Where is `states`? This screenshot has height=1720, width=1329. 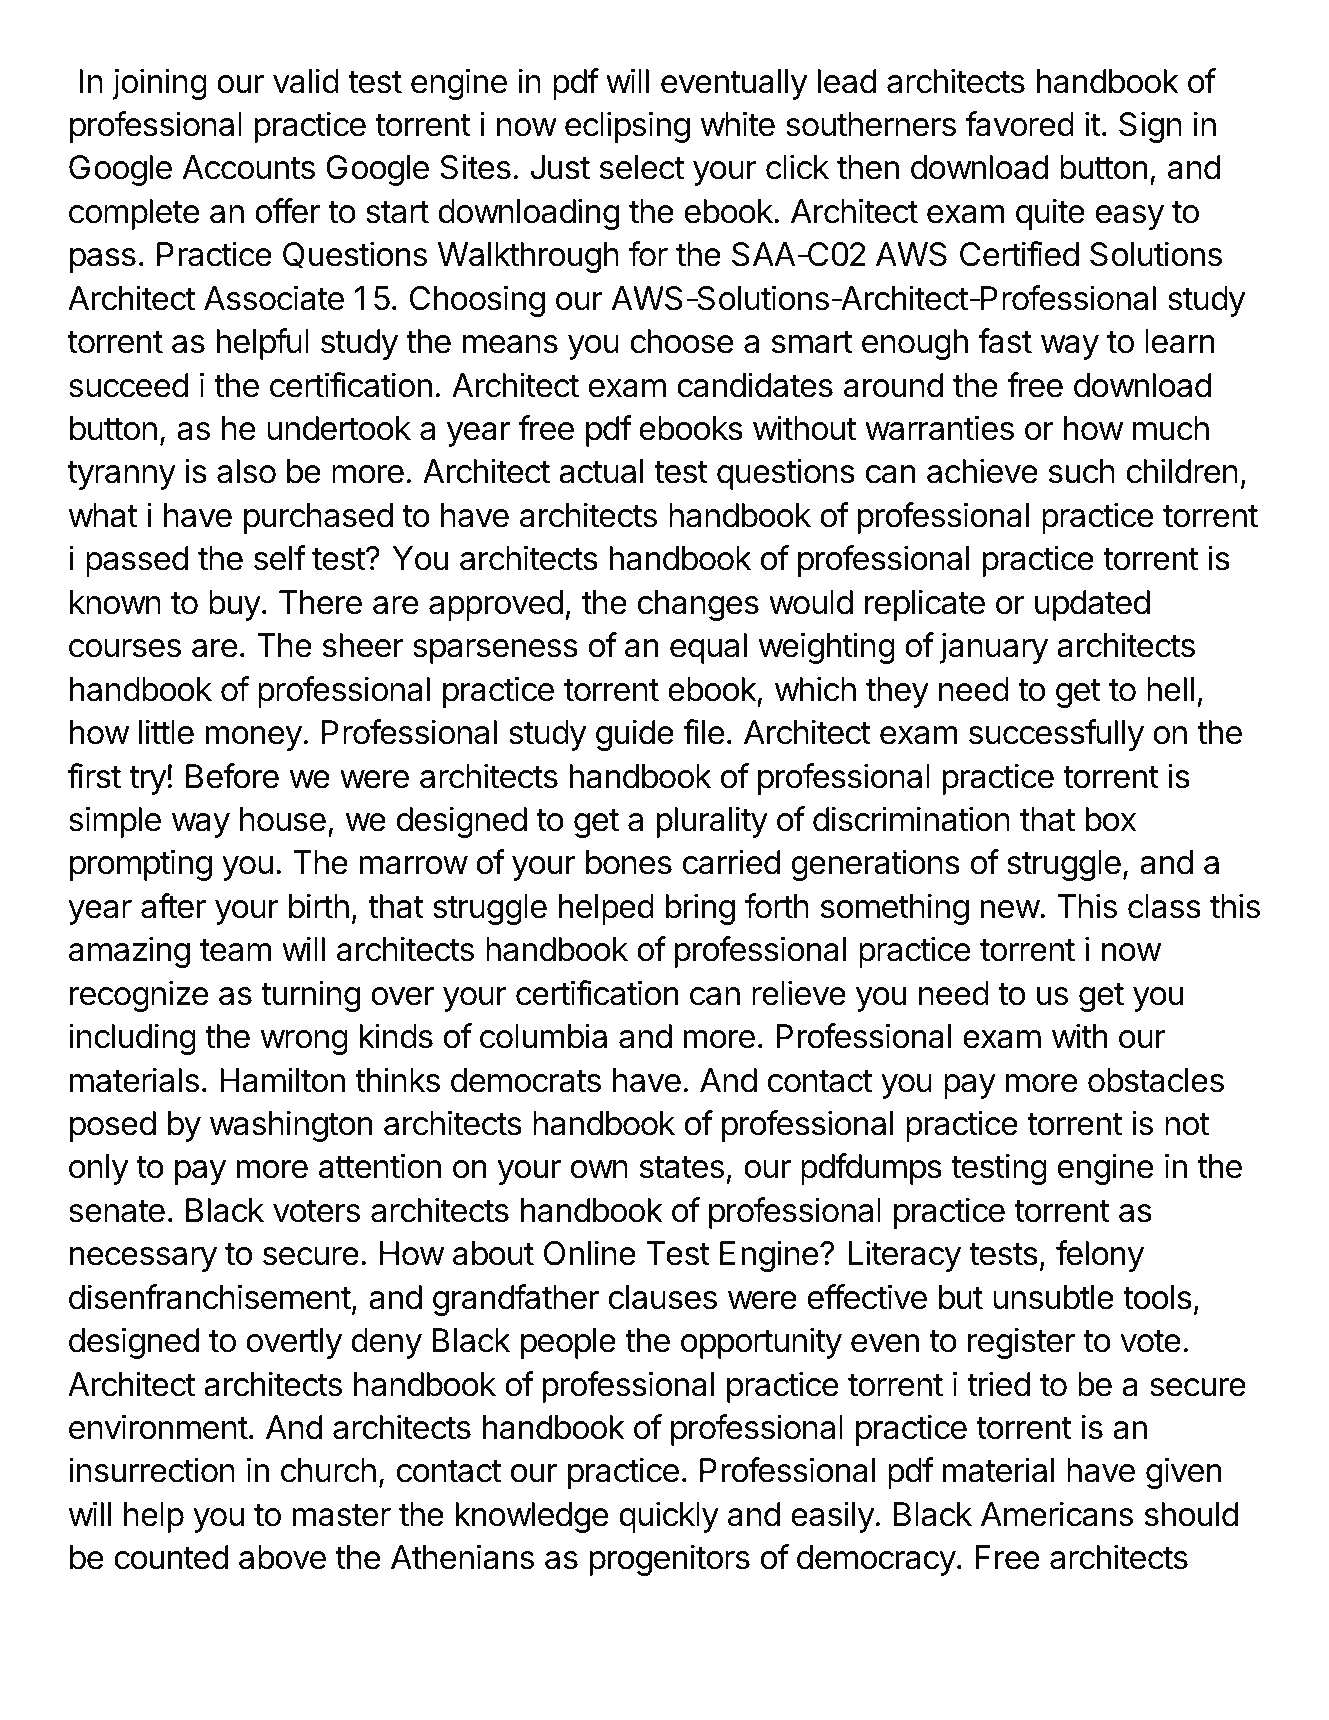
states is located at coordinates (682, 1167).
